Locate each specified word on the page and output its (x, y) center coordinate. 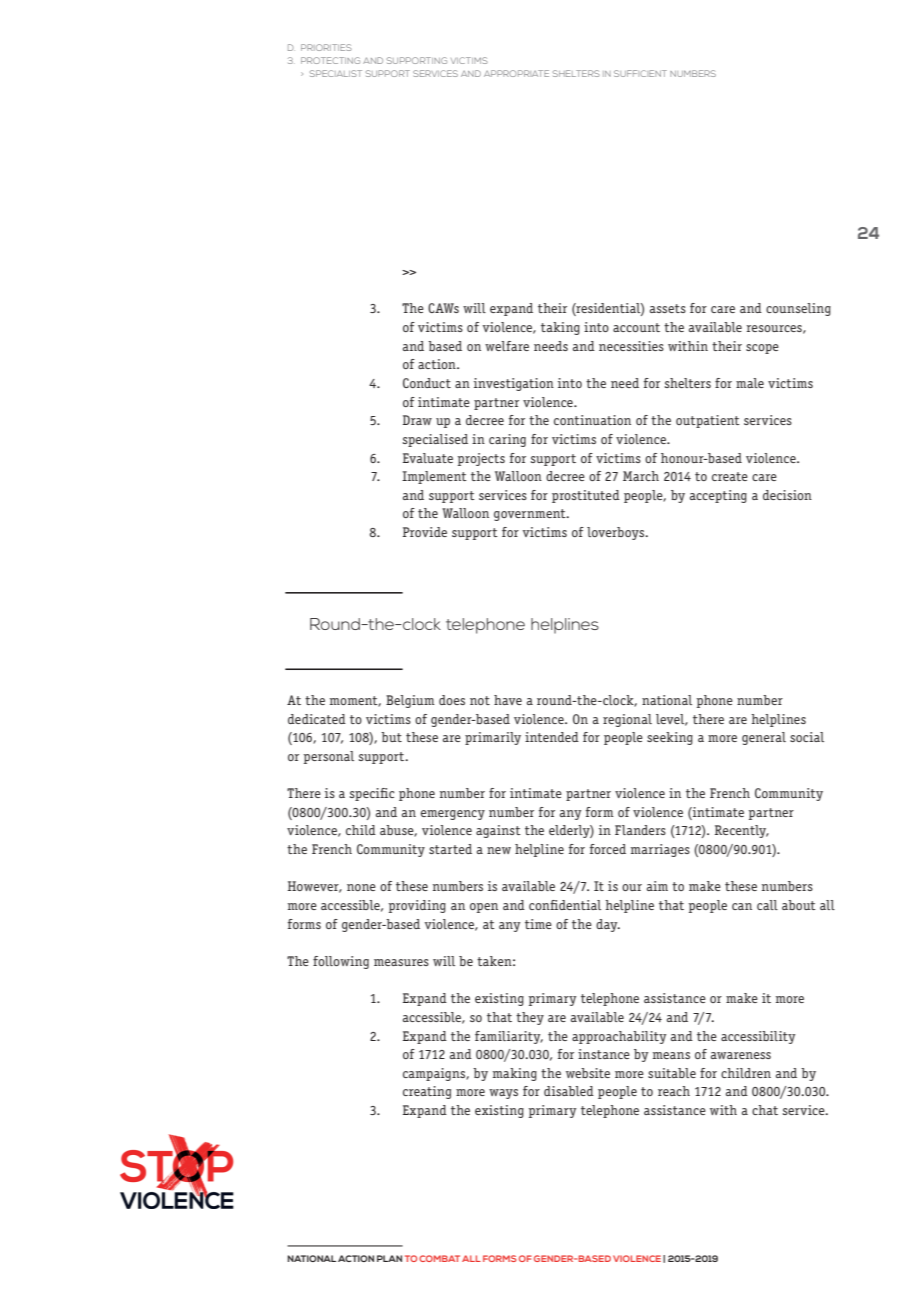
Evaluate (428, 458)
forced (608, 849)
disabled (569, 1091)
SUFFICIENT (640, 73)
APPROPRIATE (516, 73)
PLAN (389, 1258)
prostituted (586, 496)
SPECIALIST (336, 73)
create (730, 476)
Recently (742, 831)
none (361, 887)
